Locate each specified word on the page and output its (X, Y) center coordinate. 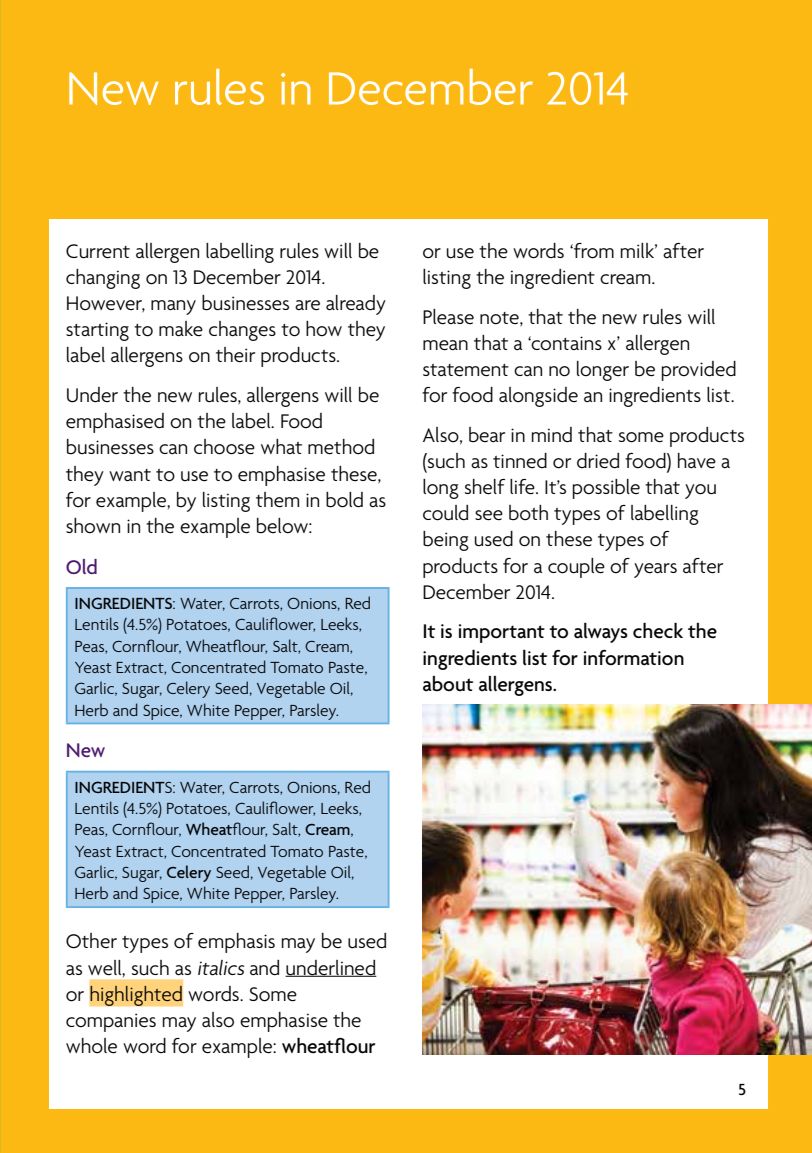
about (448, 684)
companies (111, 1022)
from (593, 251)
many (173, 307)
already (356, 305)
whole (91, 1046)
